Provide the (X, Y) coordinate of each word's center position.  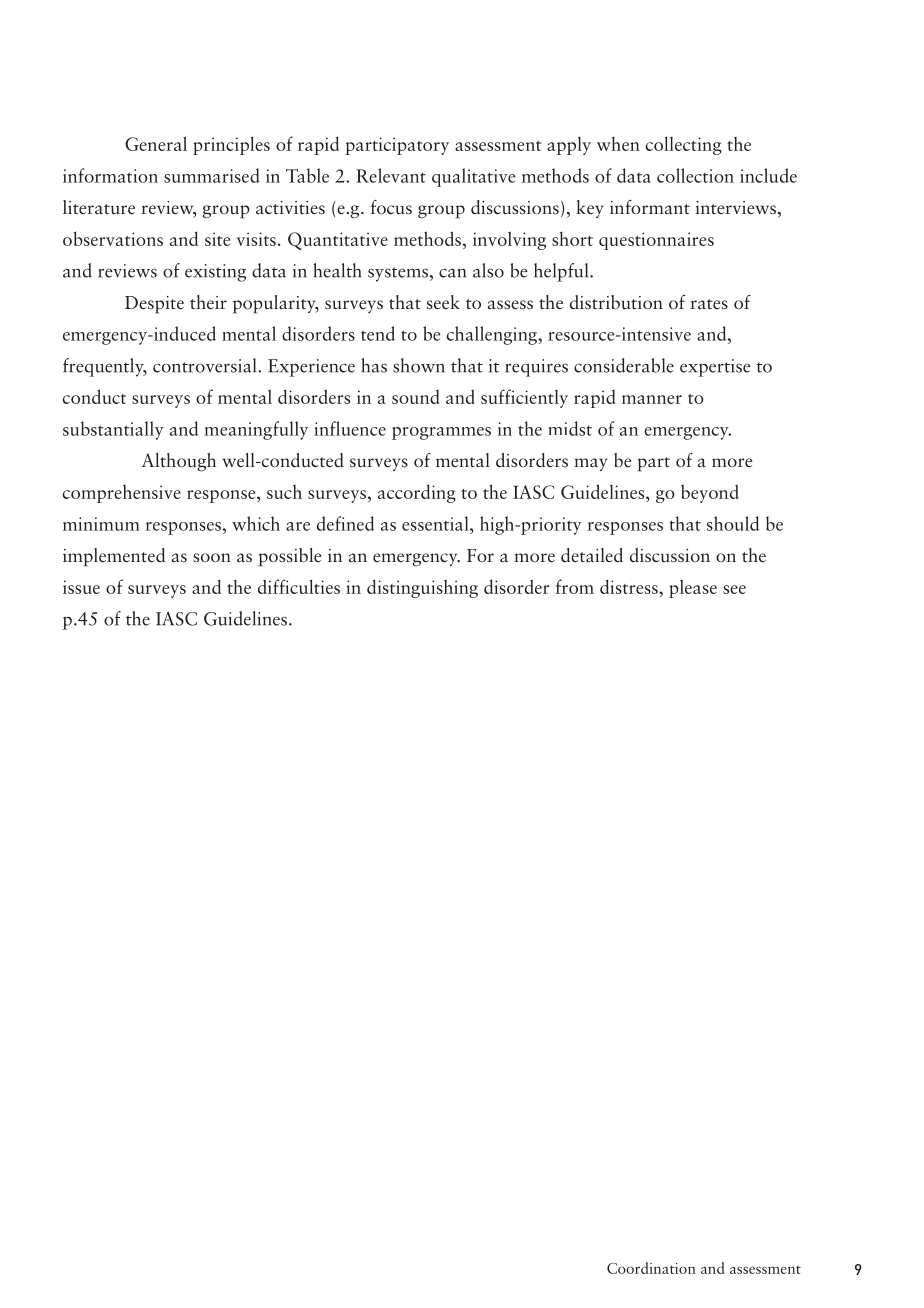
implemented (114, 557)
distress (630, 586)
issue (81, 587)
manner (652, 399)
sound (416, 397)
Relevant (391, 175)
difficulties (299, 586)
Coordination (651, 1268)
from (575, 586)
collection (695, 175)
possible (290, 557)
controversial (206, 365)
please (693, 588)
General (156, 143)
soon (212, 558)
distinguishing (422, 588)
